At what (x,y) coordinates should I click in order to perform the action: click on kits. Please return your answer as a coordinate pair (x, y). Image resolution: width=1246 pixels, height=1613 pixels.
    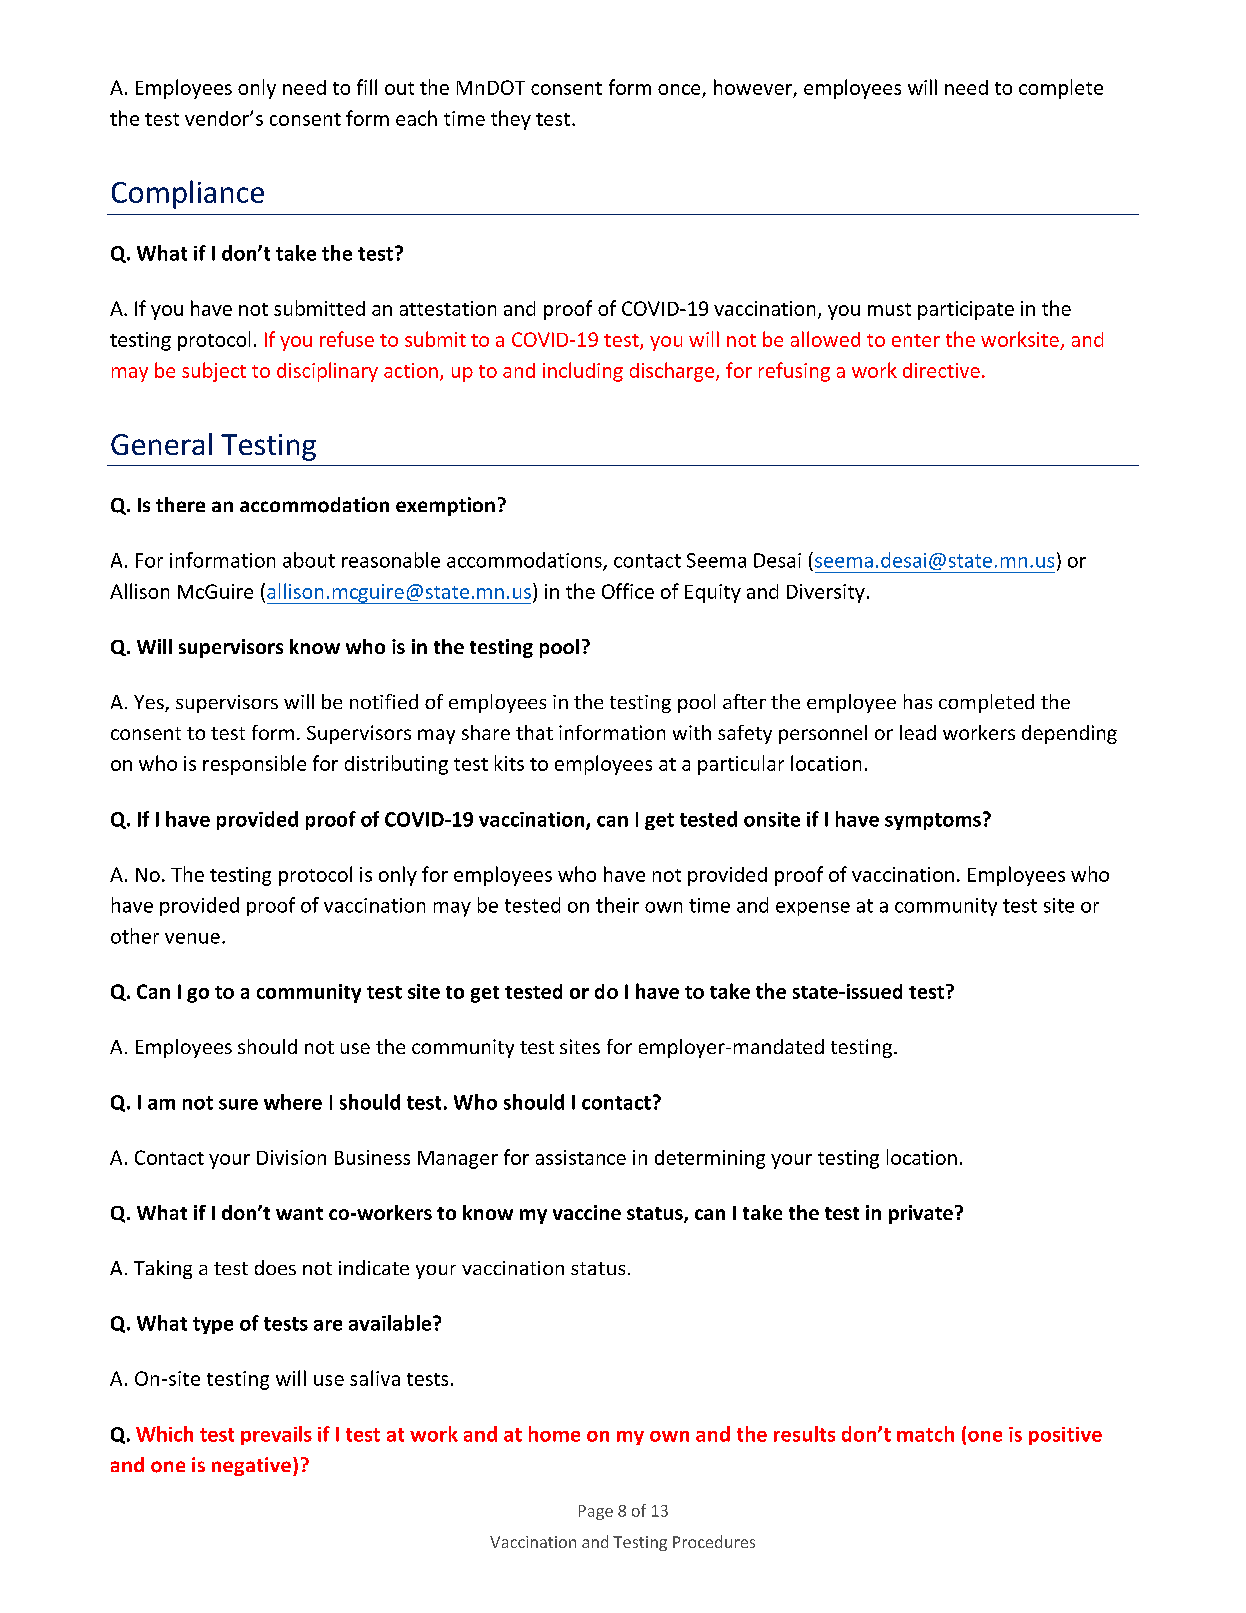
    Looking at the image, I should click on (509, 763).
